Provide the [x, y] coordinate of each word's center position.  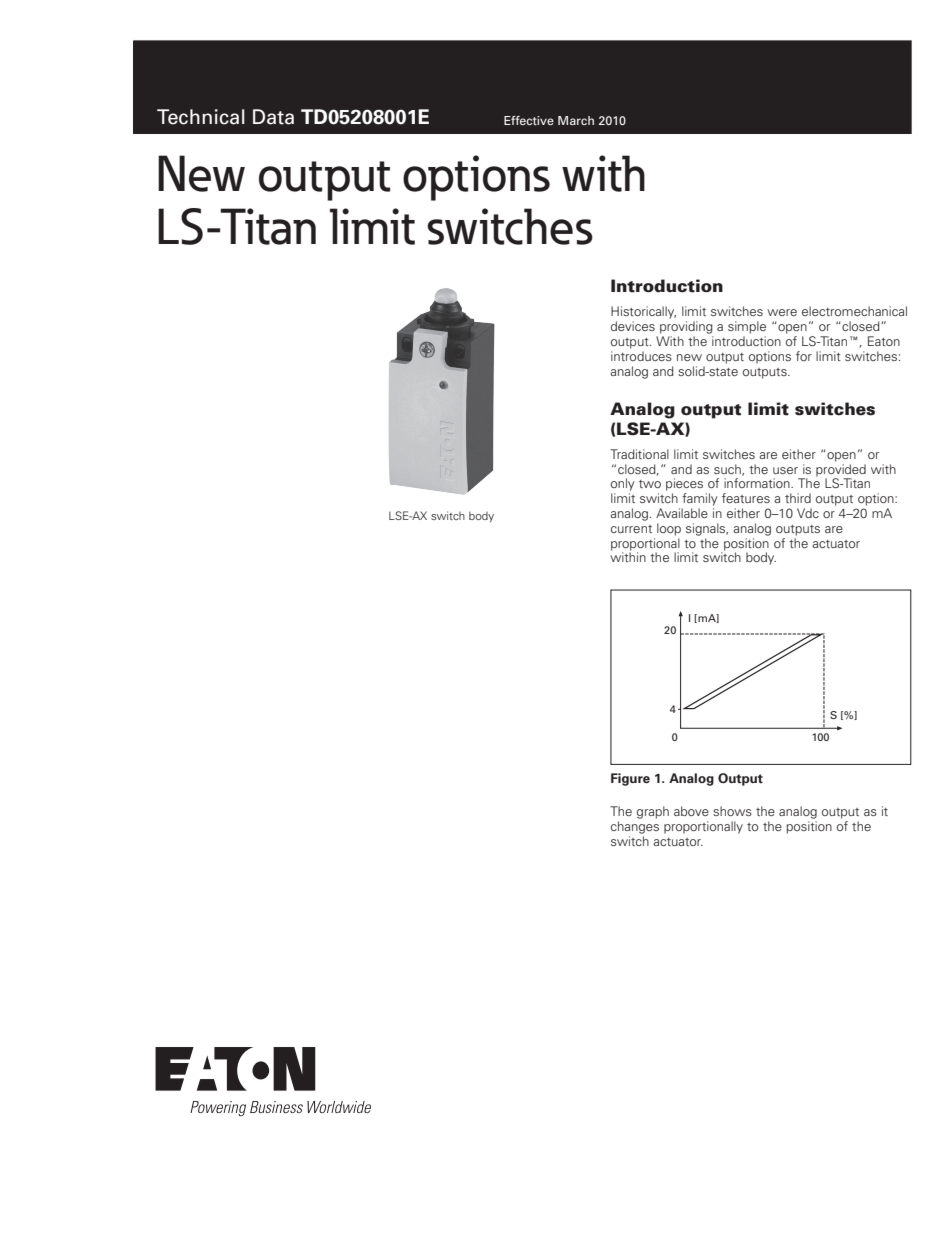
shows [732, 811]
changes [635, 827]
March [576, 120]
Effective [529, 120]
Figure [630, 779]
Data [273, 117]
